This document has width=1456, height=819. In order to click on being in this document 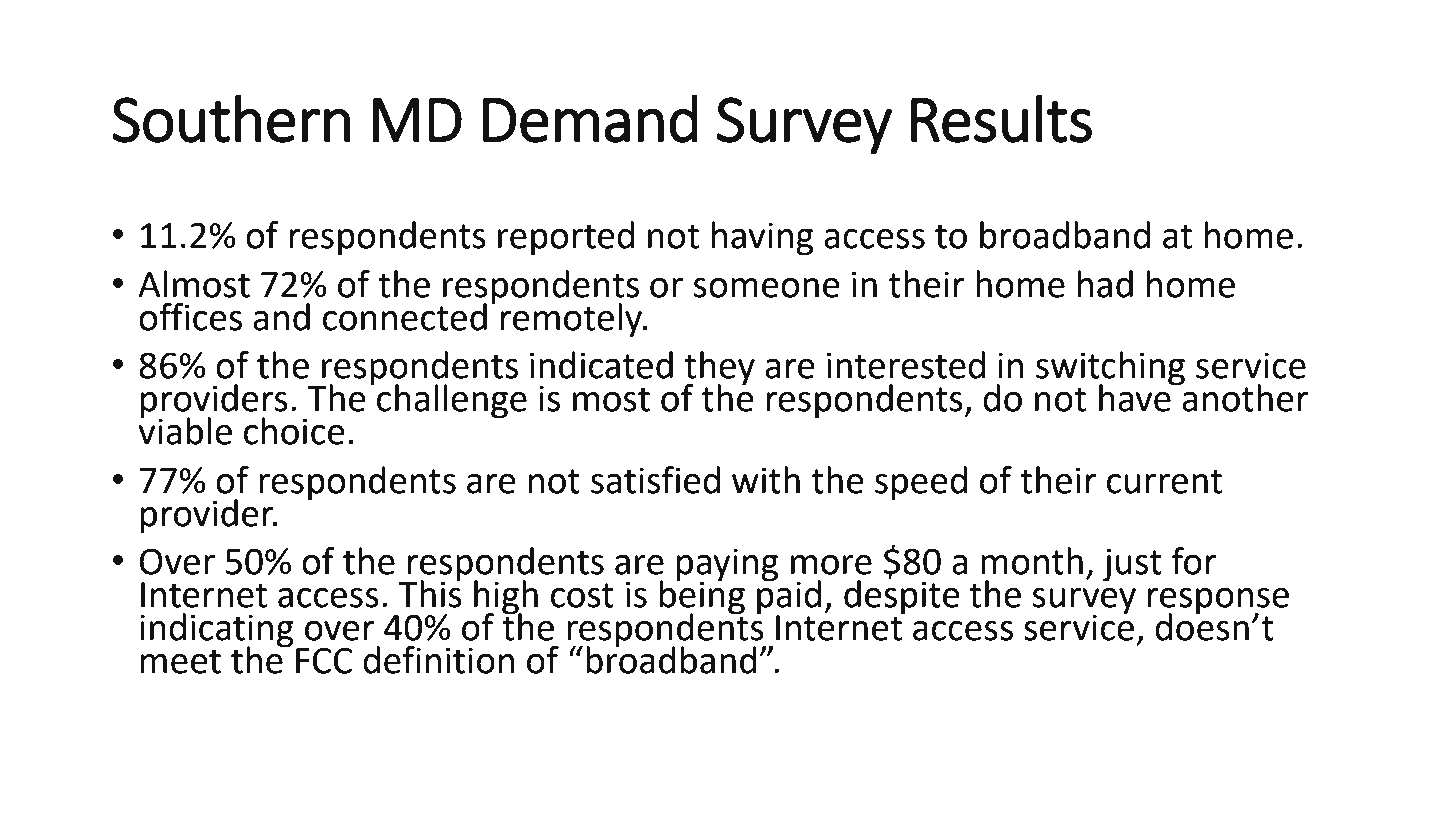, I will do `click(702, 597)`.
